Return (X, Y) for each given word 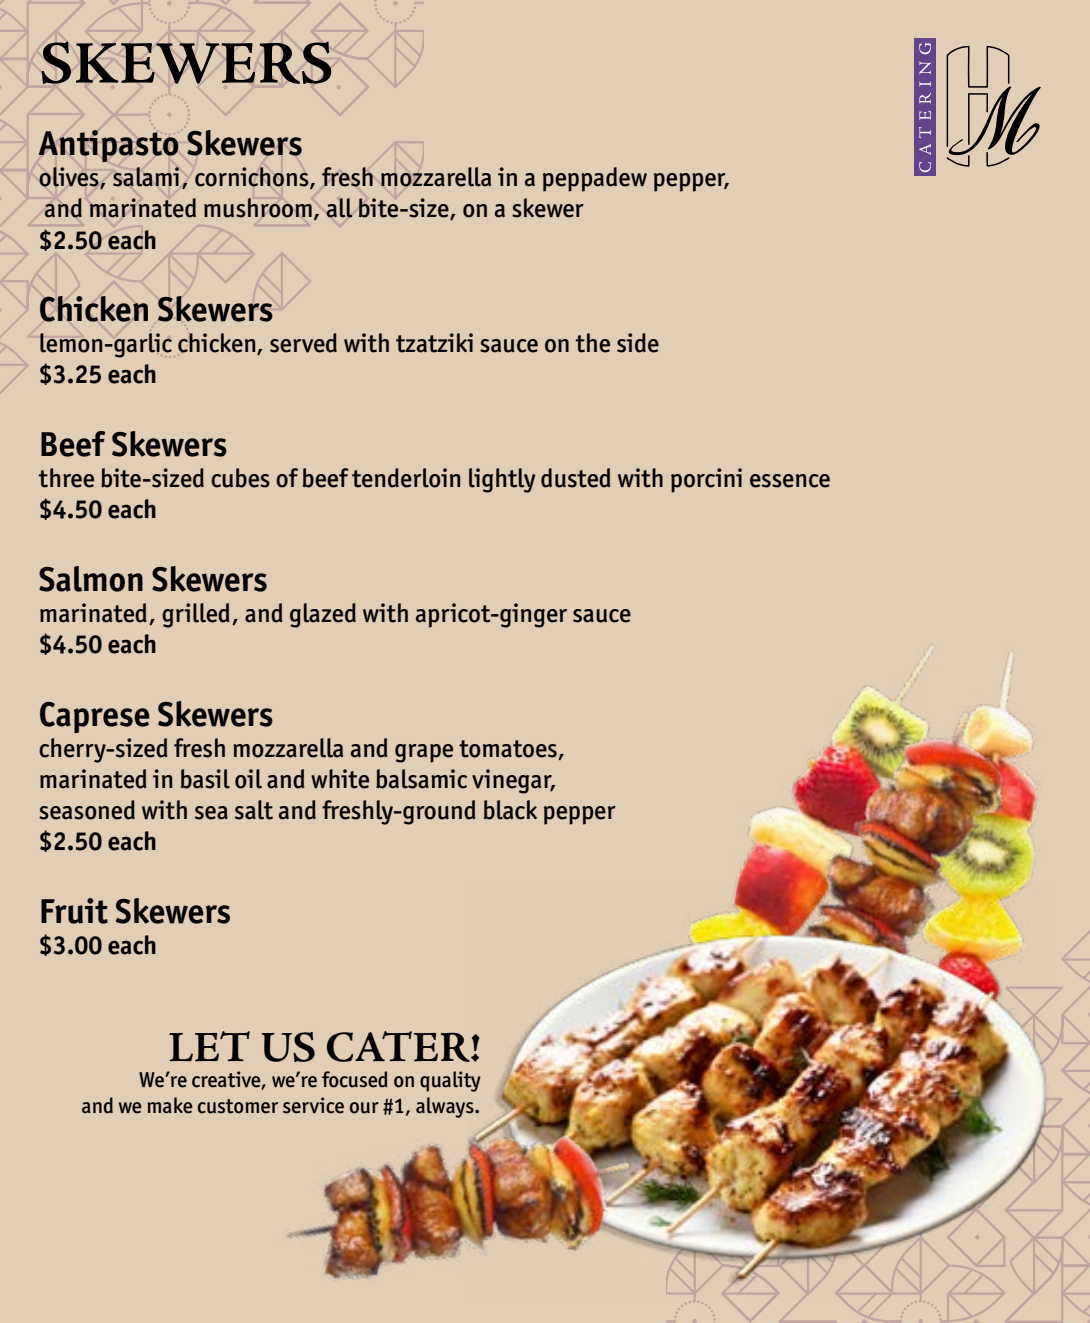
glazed (323, 615)
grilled (196, 615)
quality (450, 1081)
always (446, 1107)
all (339, 208)
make (170, 1105)
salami (146, 177)
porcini (706, 480)
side (638, 343)
